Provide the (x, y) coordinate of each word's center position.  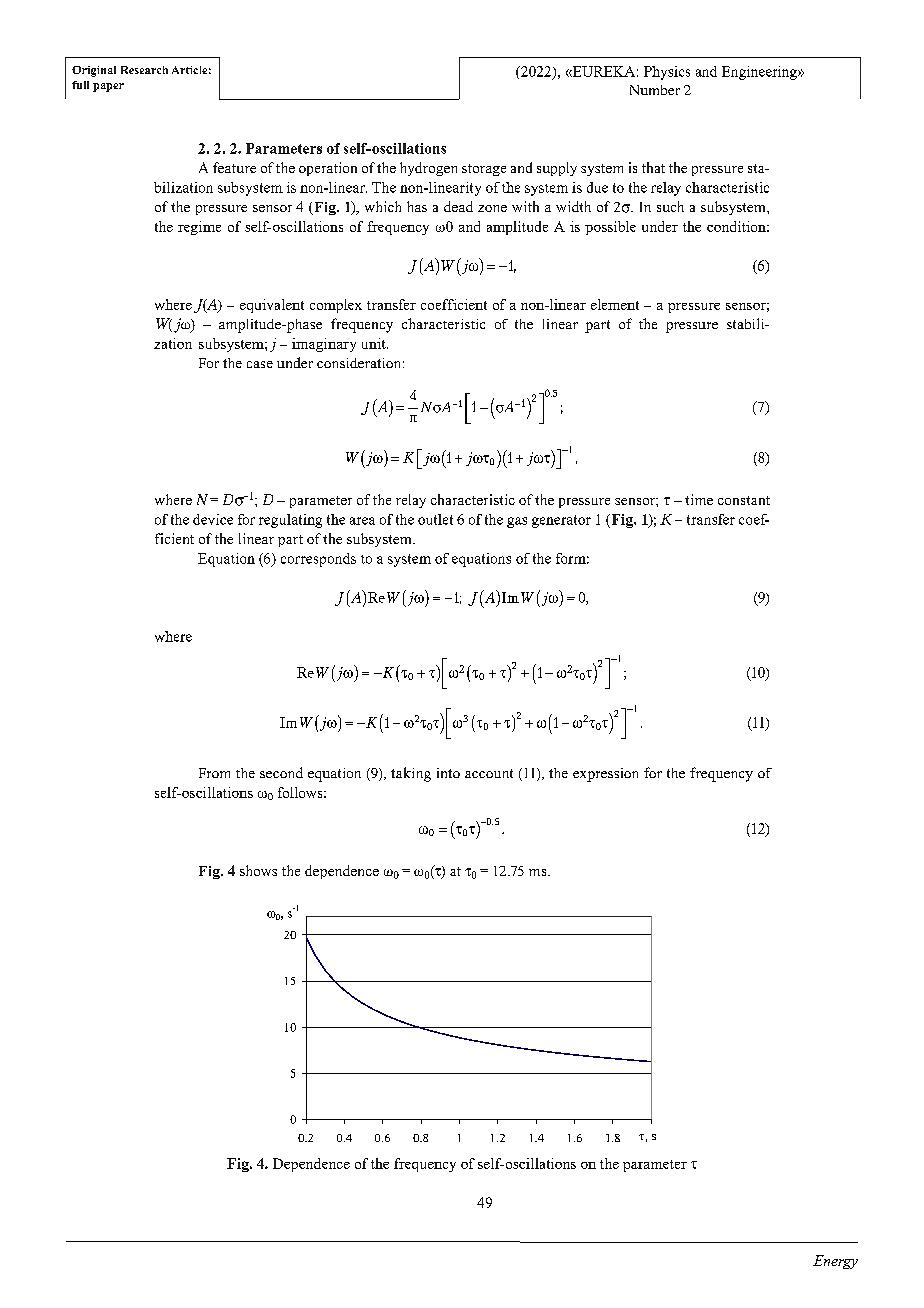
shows (258, 870)
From (214, 773)
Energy (835, 1262)
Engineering (760, 73)
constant (744, 500)
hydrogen (428, 169)
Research (144, 70)
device (213, 519)
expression (605, 775)
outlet (435, 519)
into (448, 773)
